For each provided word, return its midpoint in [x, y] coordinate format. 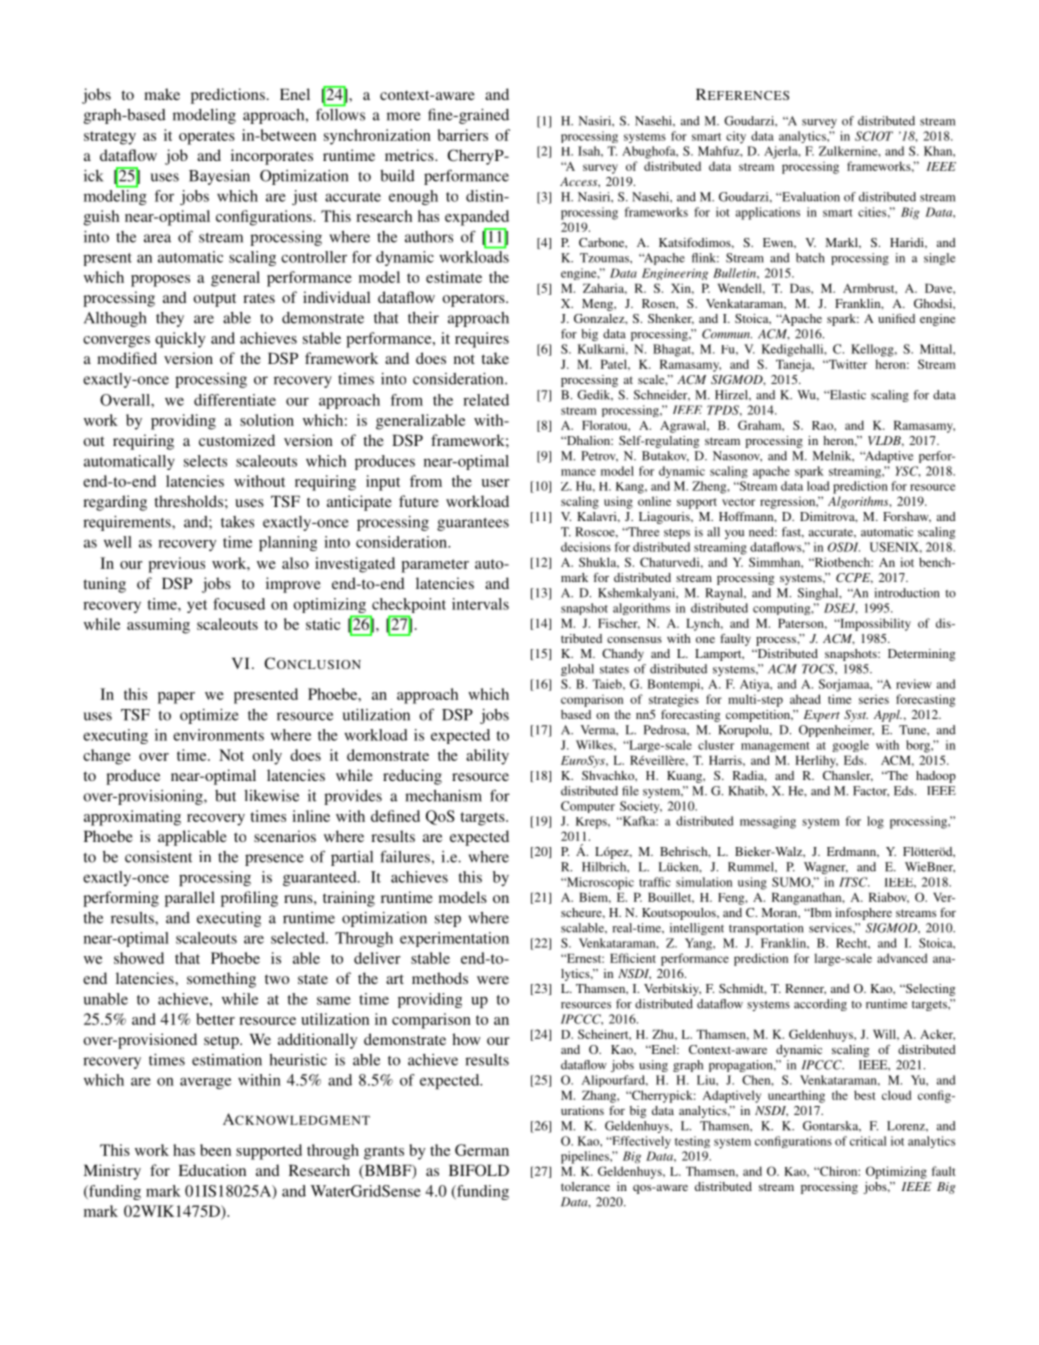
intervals [480, 604]
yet [197, 606]
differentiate [235, 400]
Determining [921, 655]
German [482, 1150]
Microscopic [599, 883]
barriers [463, 135]
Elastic [846, 395]
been [215, 1150]
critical [868, 1141]
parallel [190, 899]
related [486, 400]
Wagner [826, 868]
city [736, 137]
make [162, 94]
